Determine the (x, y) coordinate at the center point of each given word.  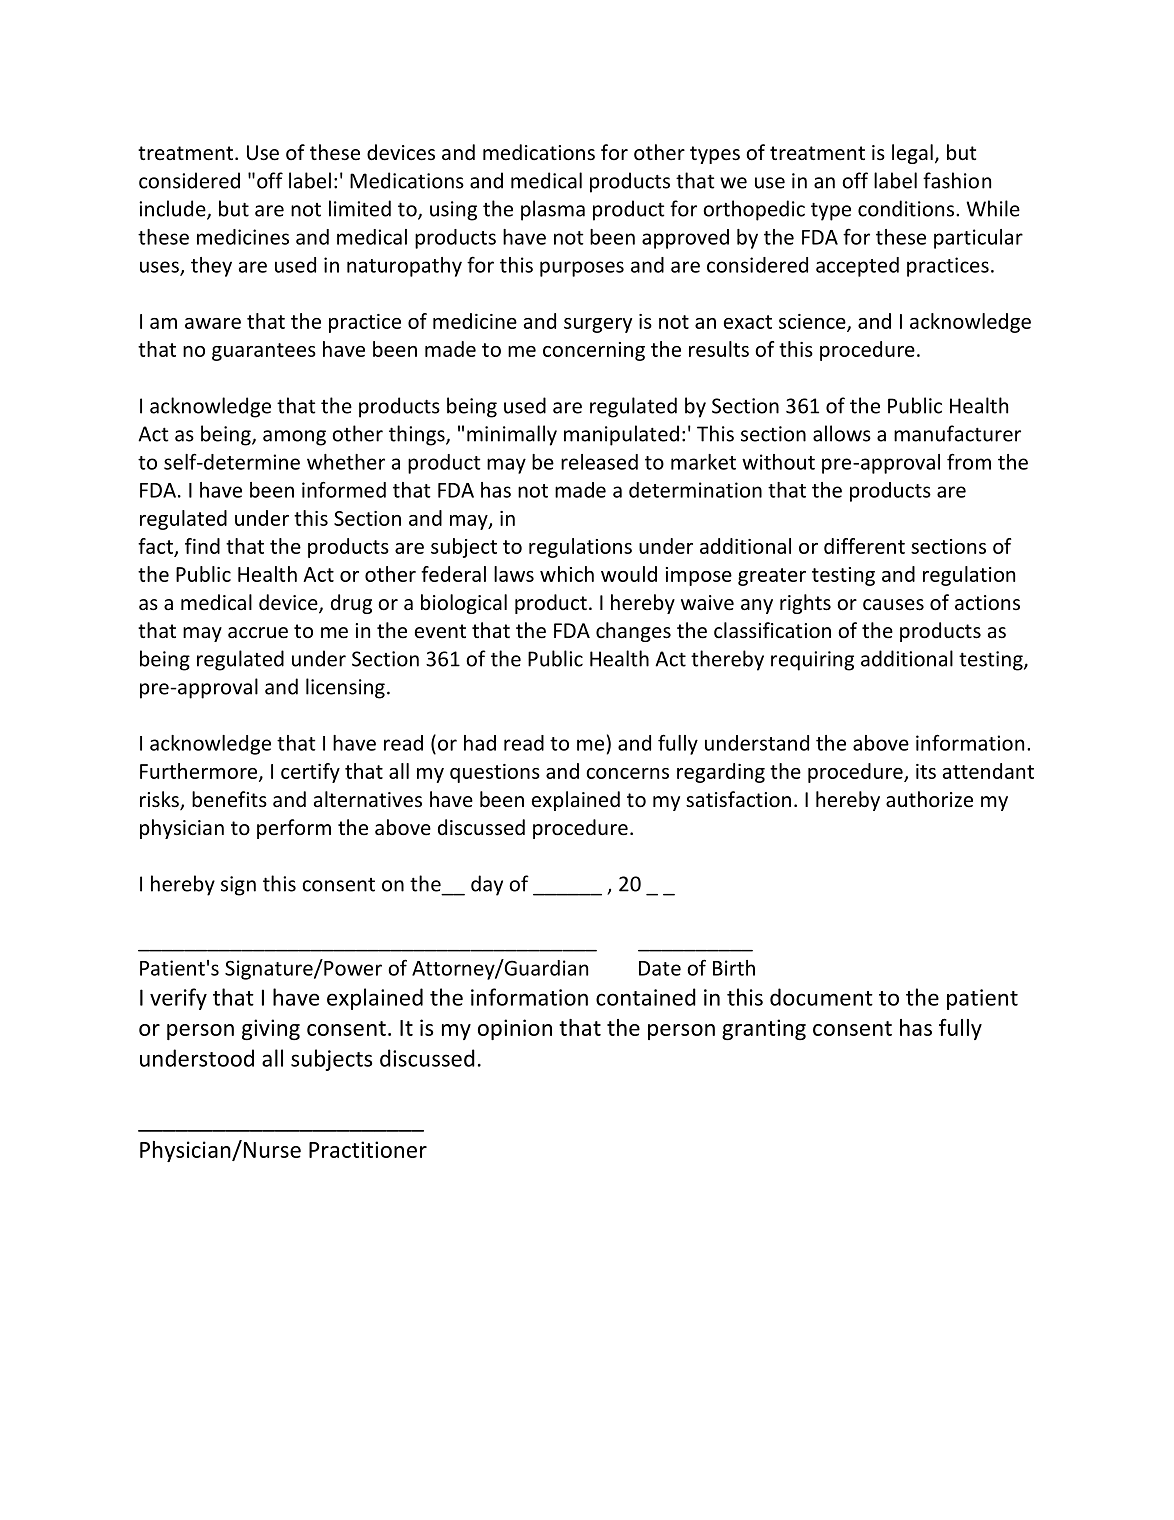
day (487, 885)
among (294, 438)
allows (842, 433)
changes (633, 632)
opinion (515, 1029)
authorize (929, 799)
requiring (812, 661)
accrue (258, 633)
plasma (553, 210)
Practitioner (368, 1149)
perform (294, 829)
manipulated (621, 435)
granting (764, 1029)
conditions (907, 208)
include (173, 209)
